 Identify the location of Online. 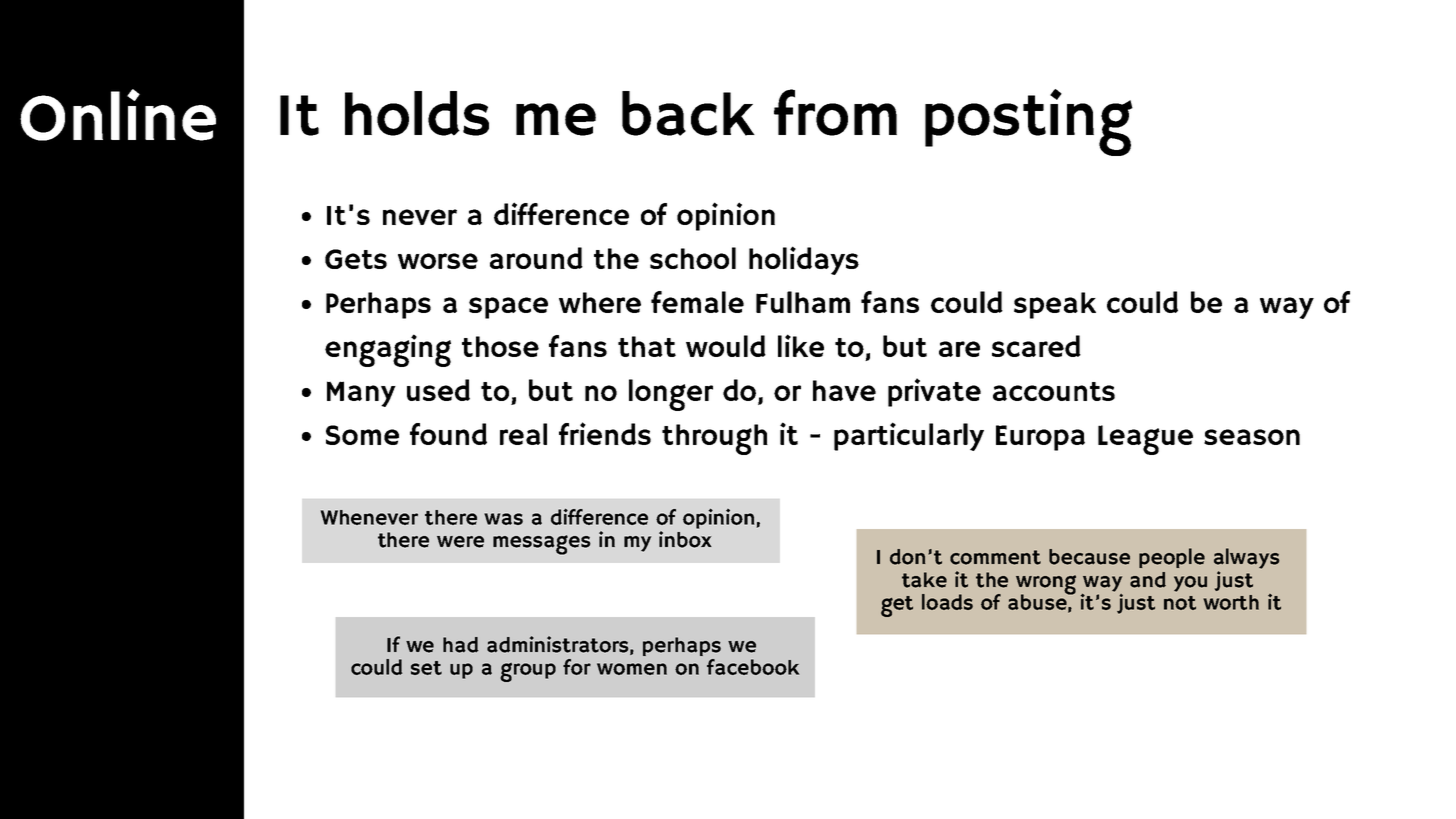
(118, 115).
